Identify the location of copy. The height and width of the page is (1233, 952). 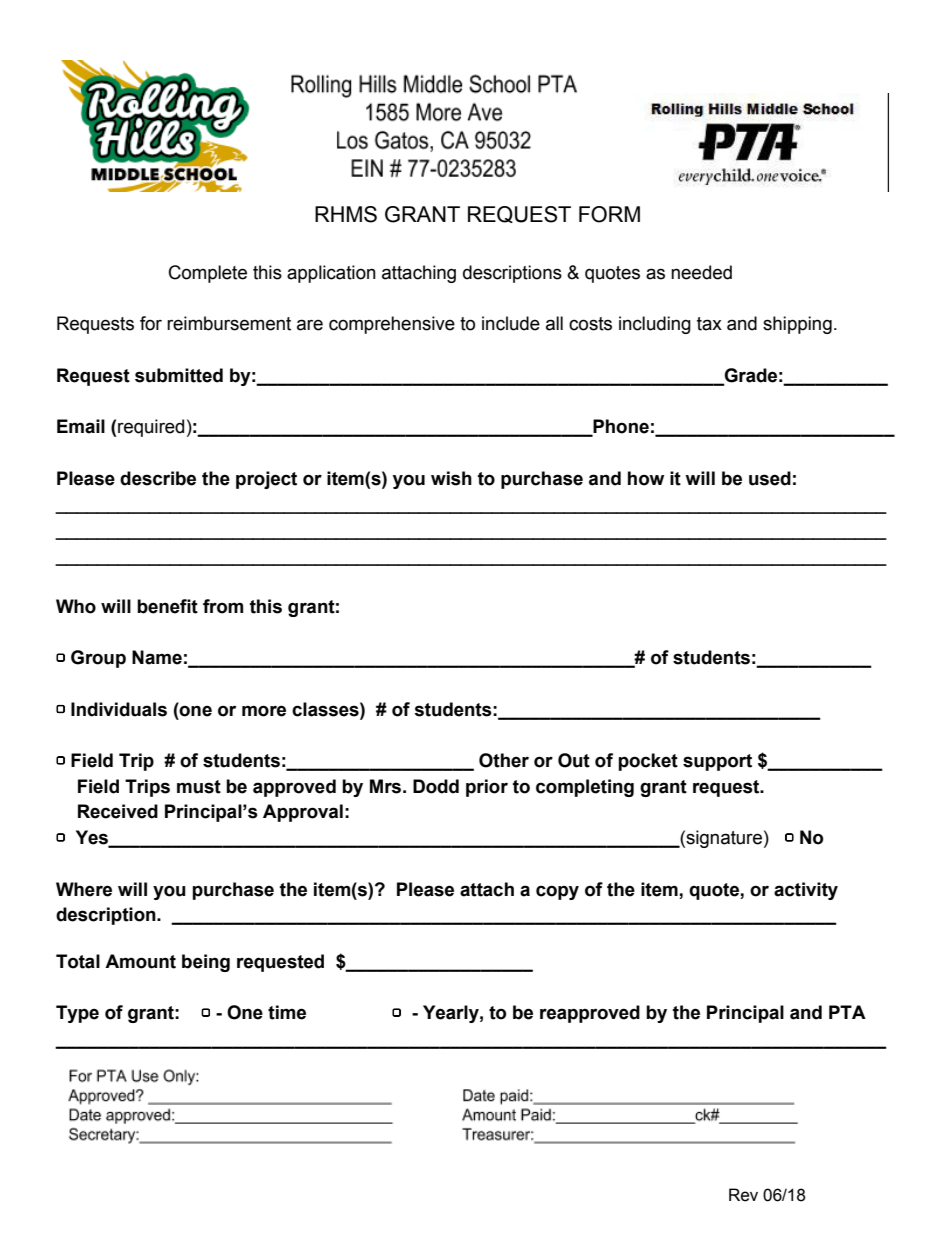
(557, 892).
